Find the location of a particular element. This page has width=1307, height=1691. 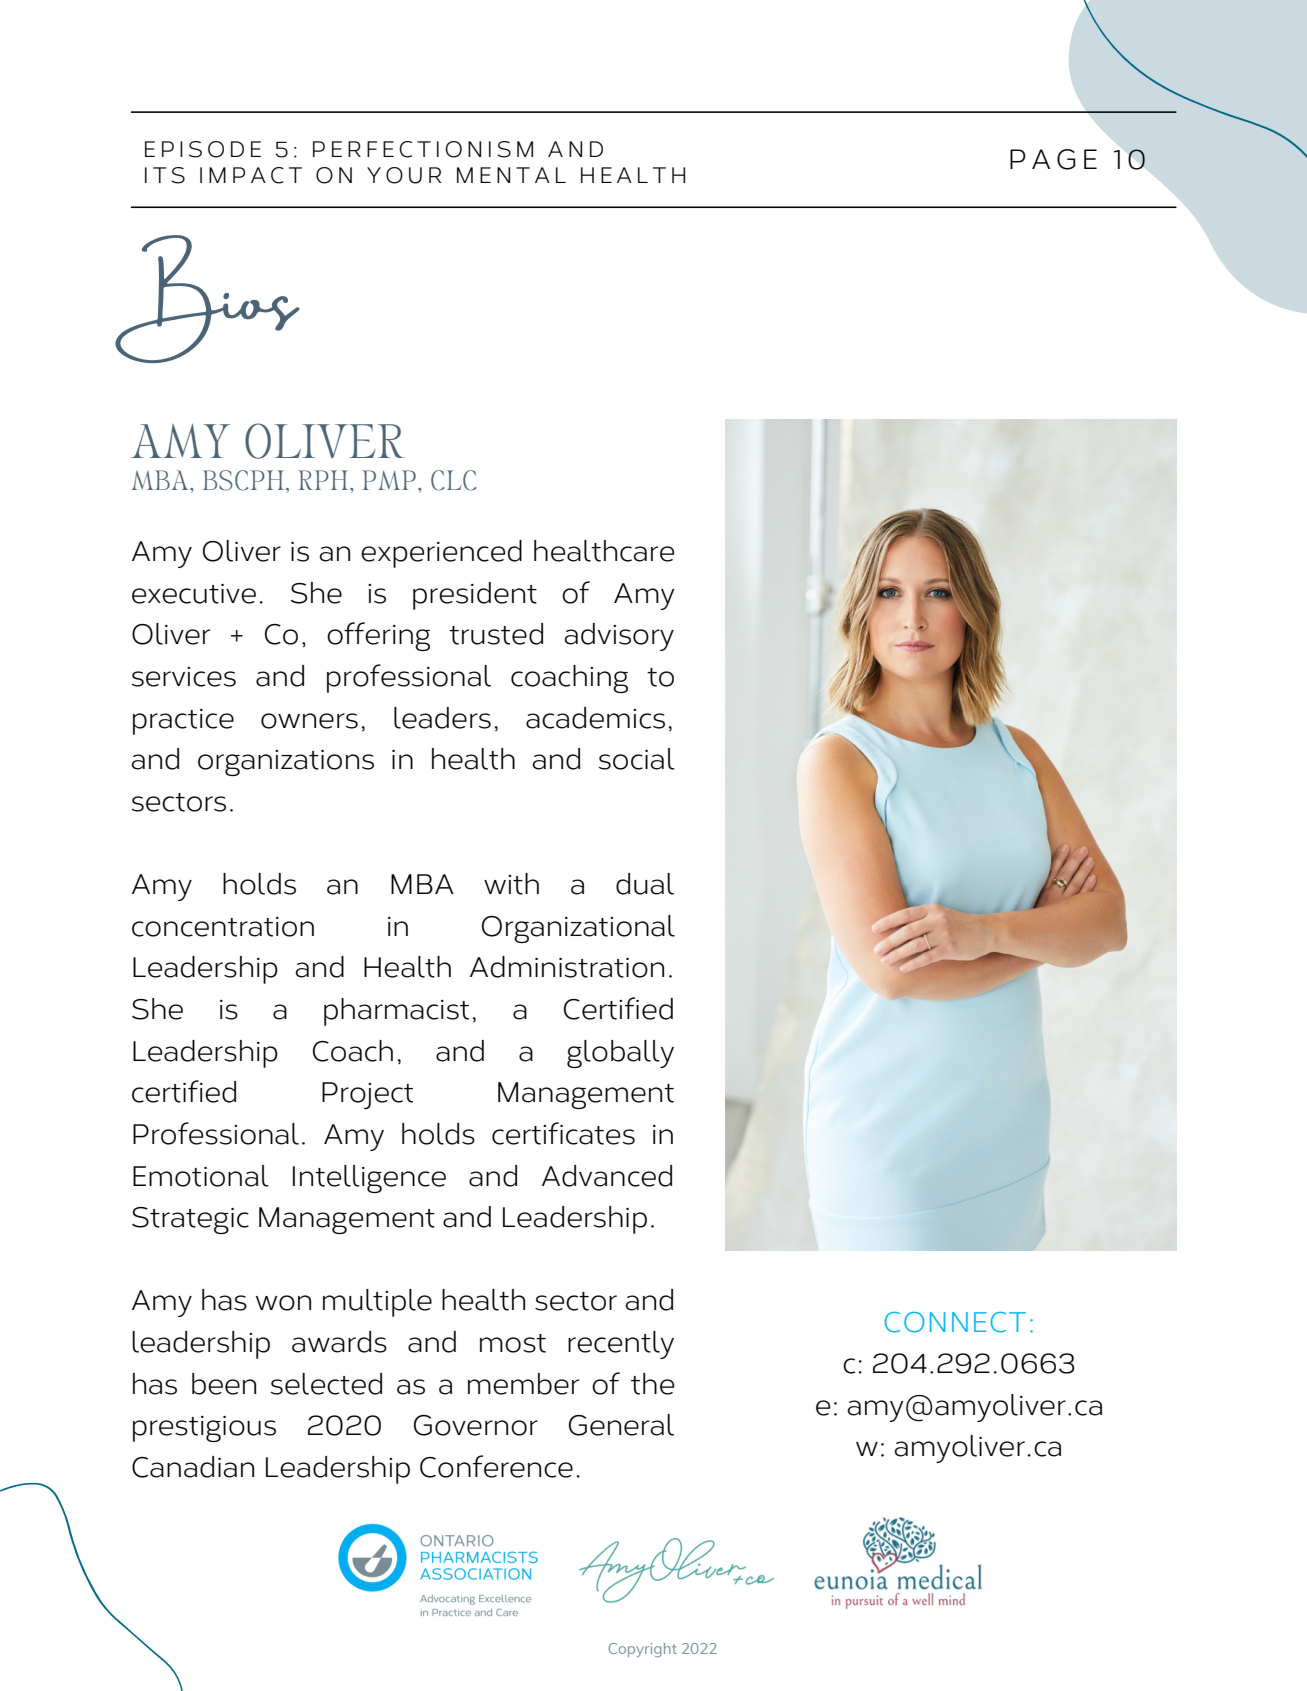

advisory is located at coordinates (619, 637).
